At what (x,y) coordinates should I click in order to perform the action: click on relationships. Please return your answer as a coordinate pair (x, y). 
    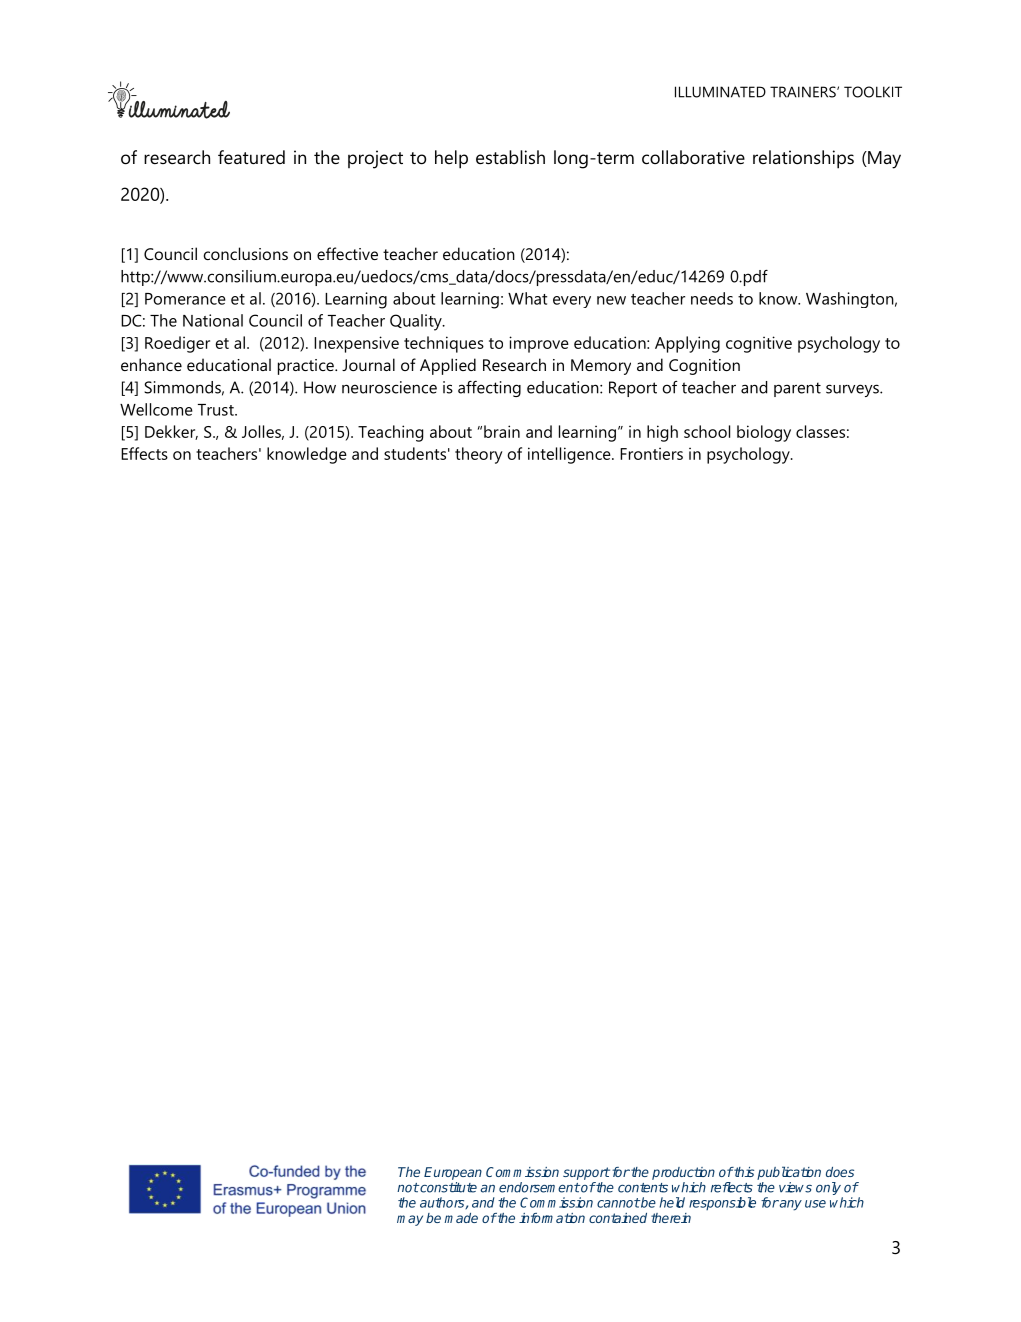
    Looking at the image, I should click on (803, 159).
